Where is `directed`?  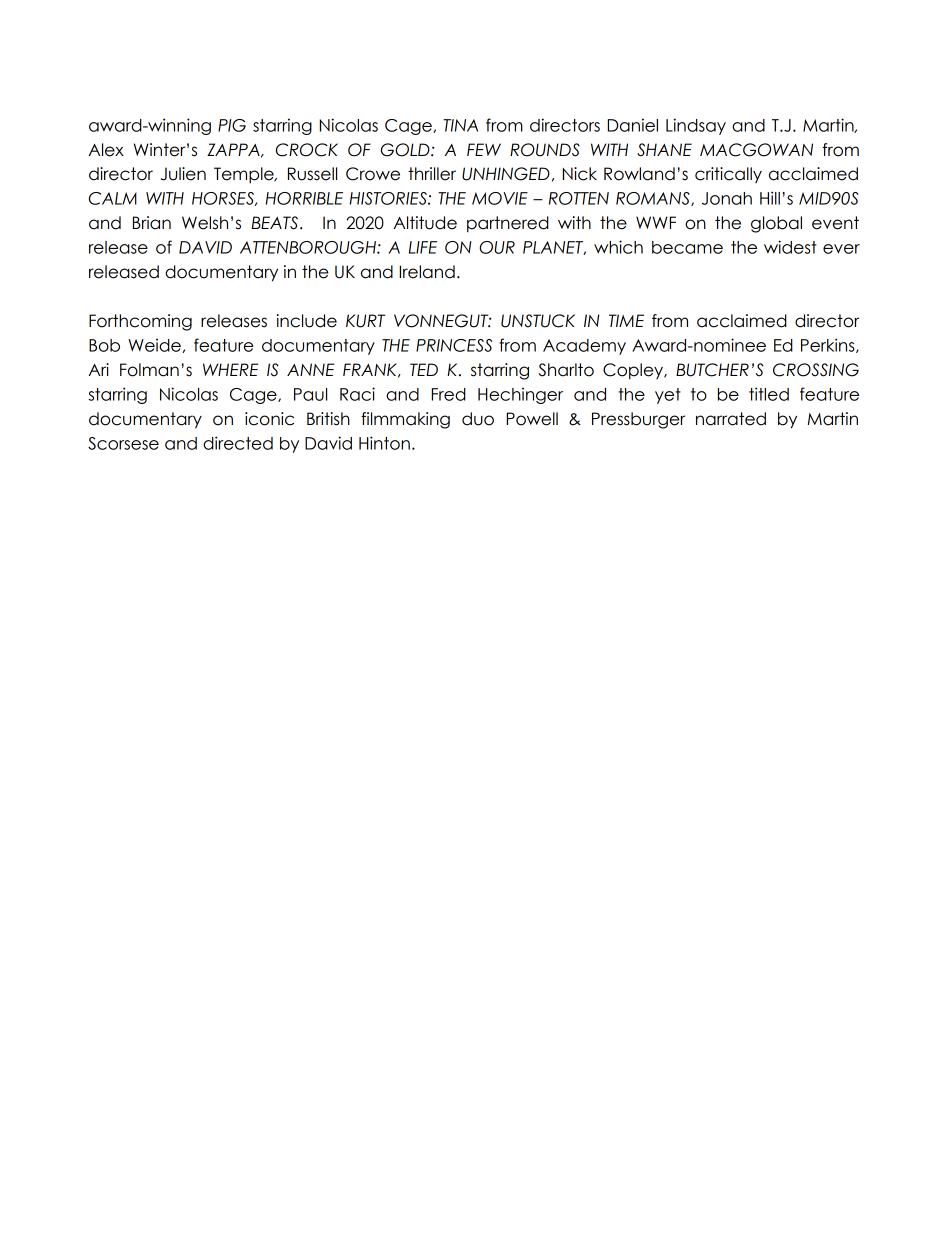 directed is located at coordinates (238, 443).
